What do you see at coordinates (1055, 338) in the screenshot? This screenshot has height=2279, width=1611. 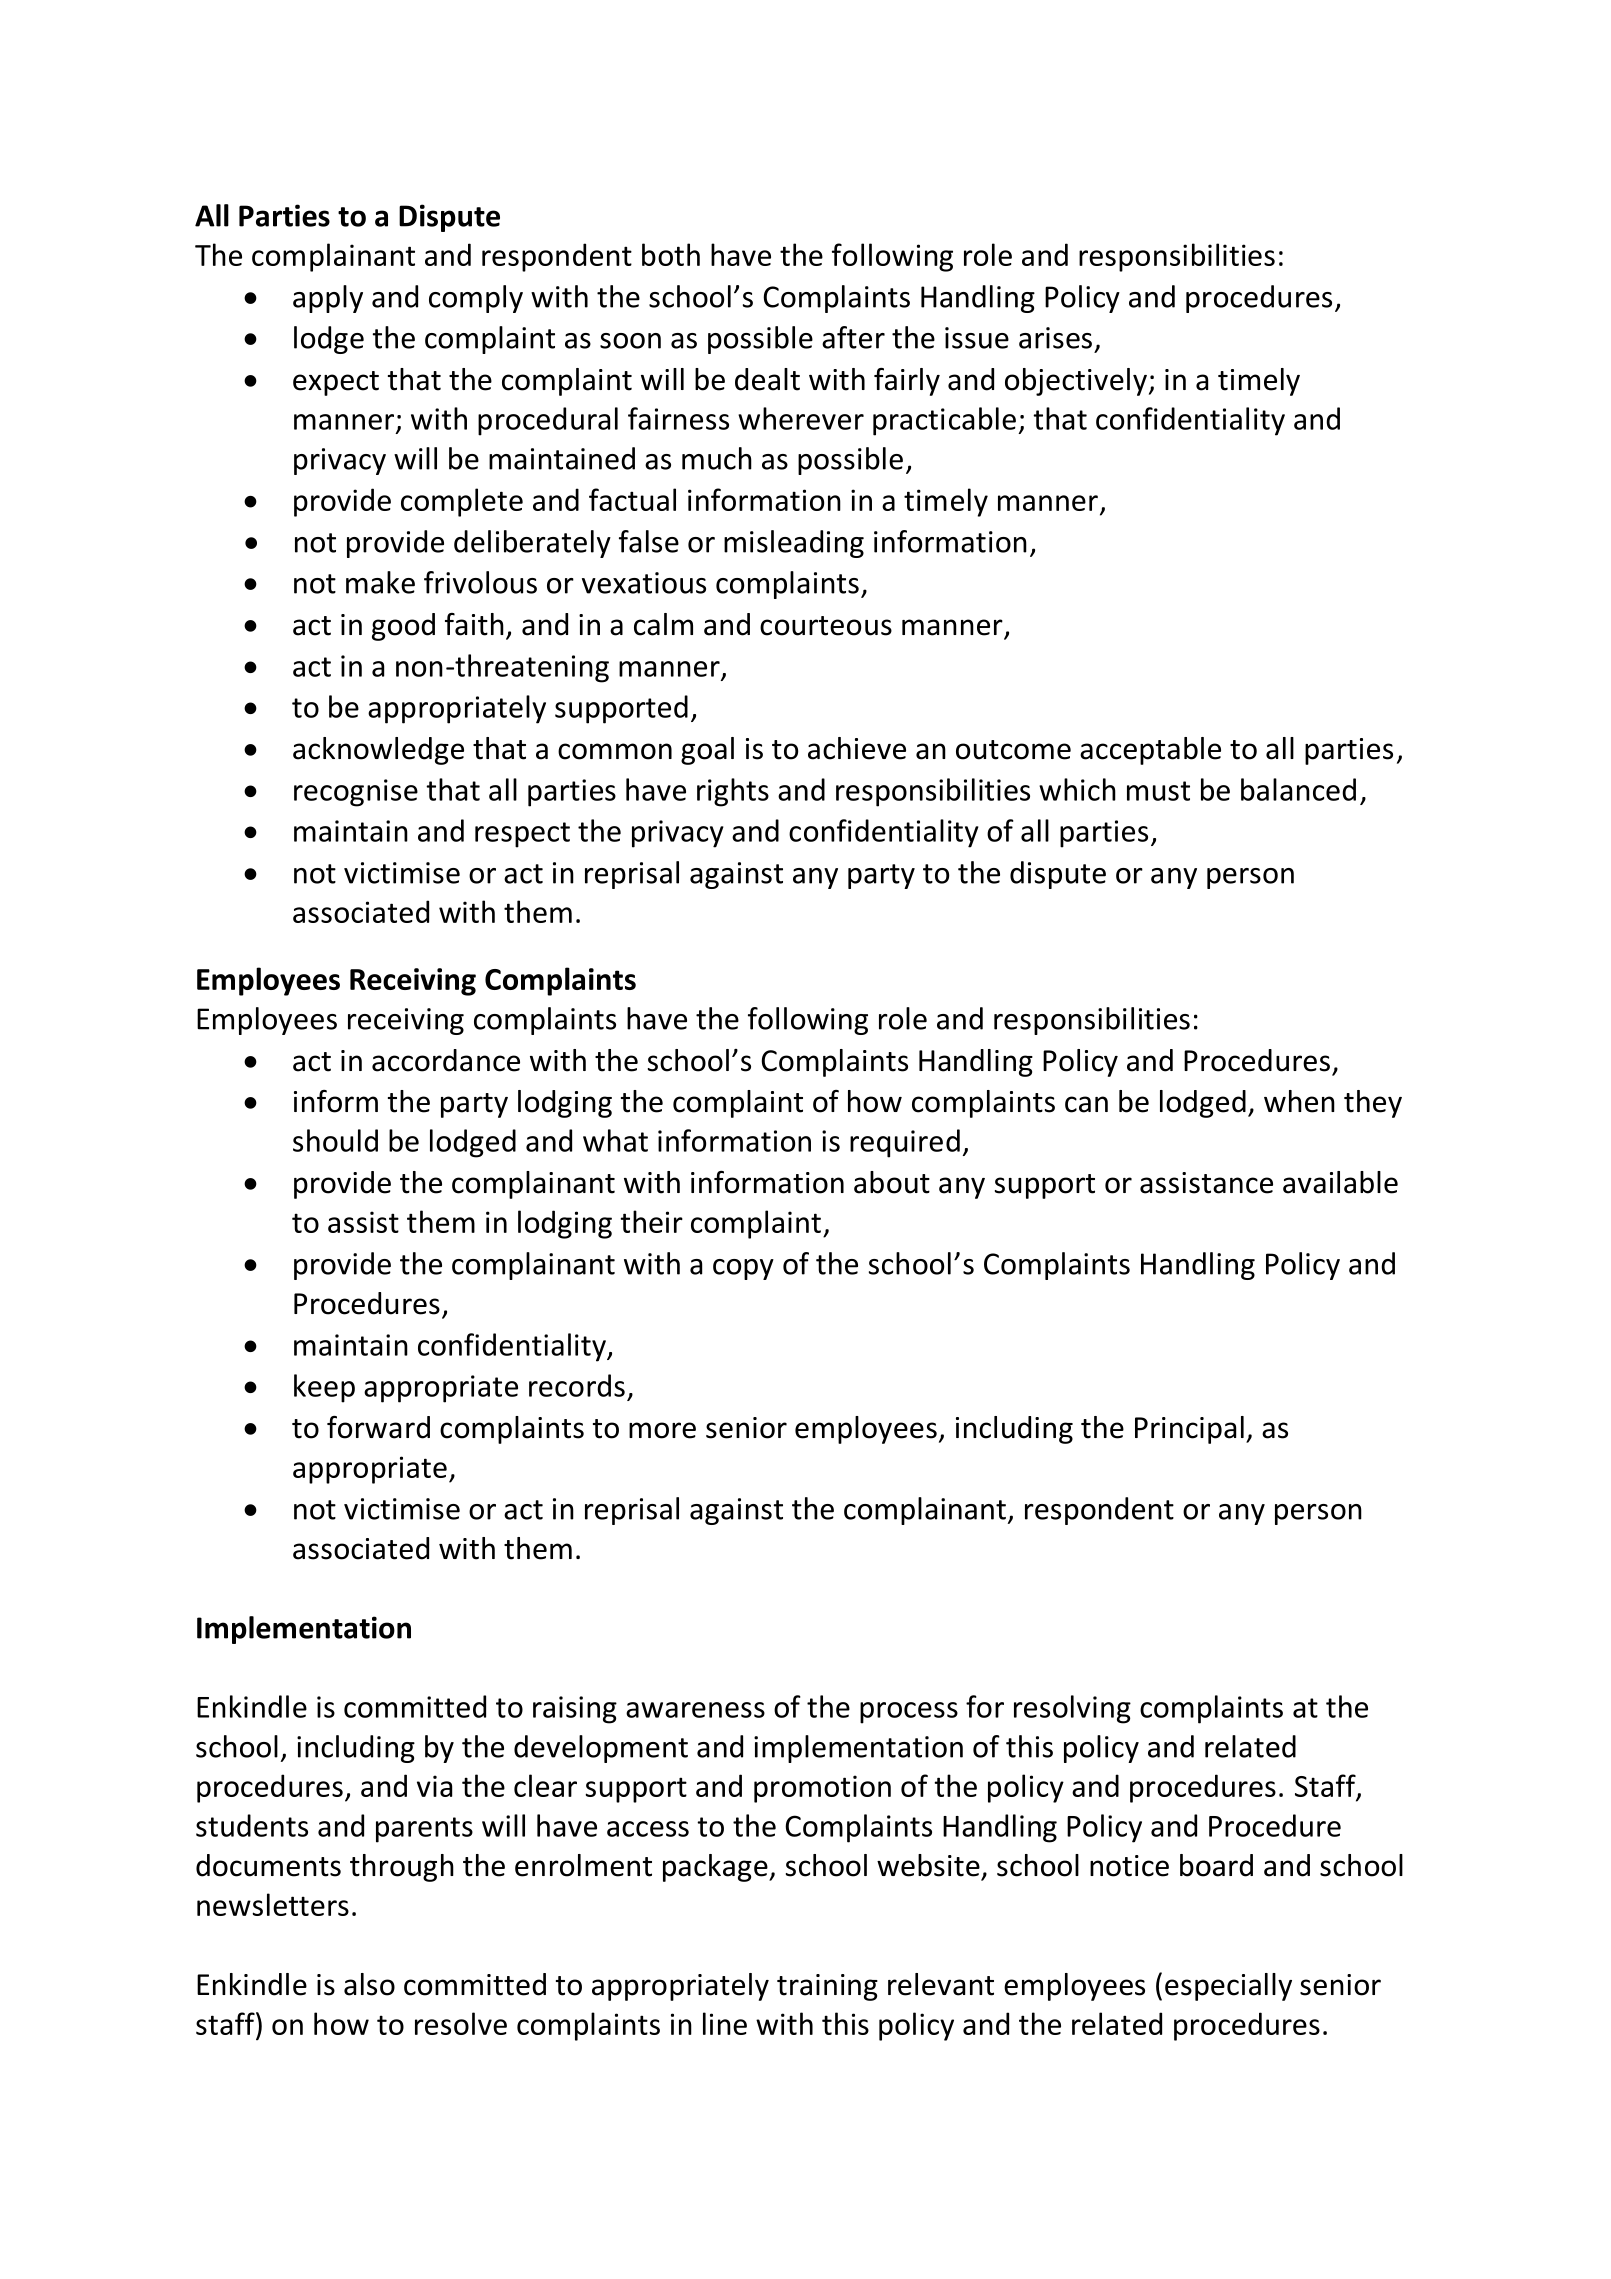 I see `arises` at bounding box center [1055, 338].
